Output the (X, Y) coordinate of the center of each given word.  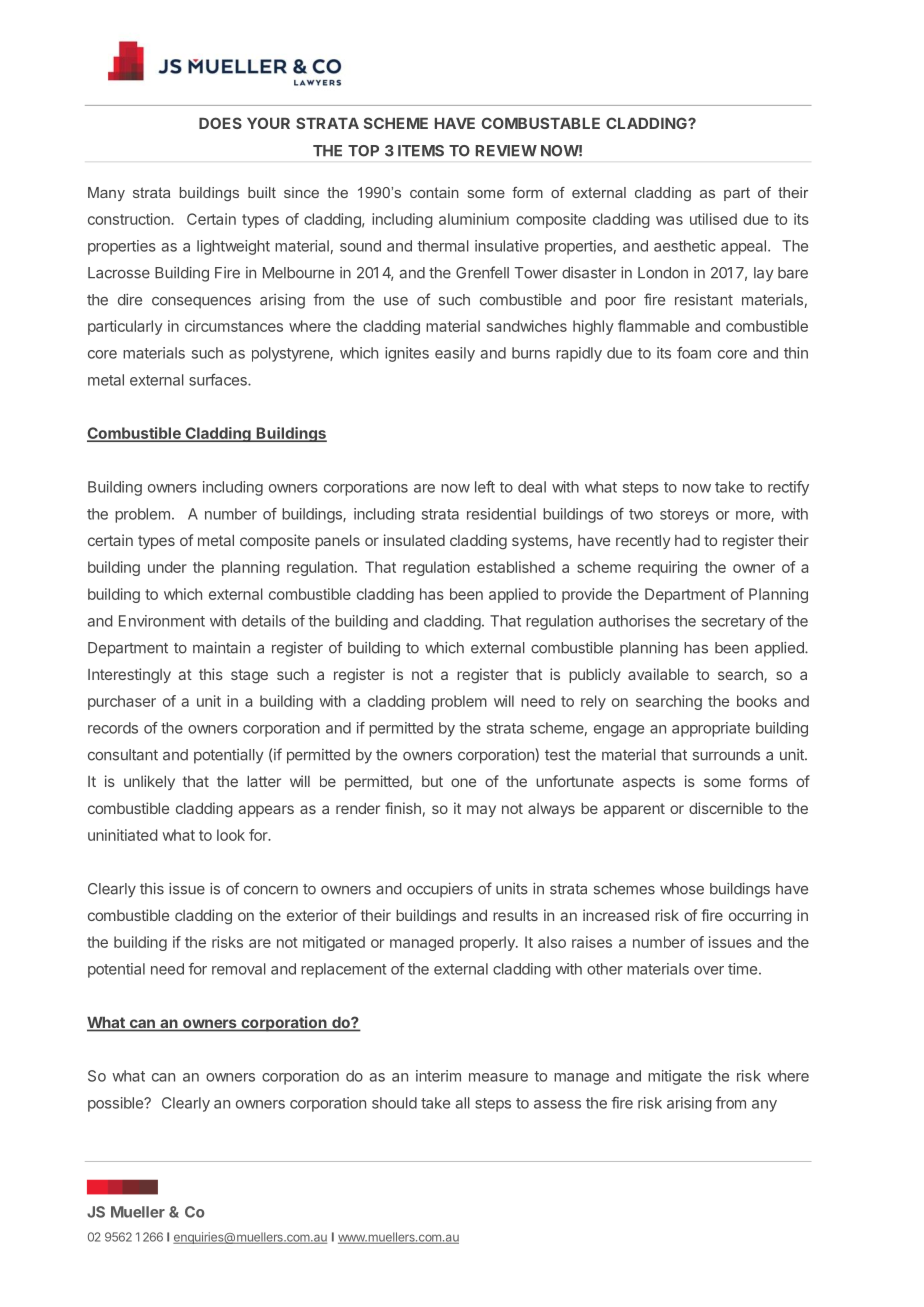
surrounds (726, 755)
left (485, 487)
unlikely (149, 782)
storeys (684, 516)
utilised (713, 219)
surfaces (219, 380)
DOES (220, 123)
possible (117, 1104)
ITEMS (421, 151)
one (463, 782)
